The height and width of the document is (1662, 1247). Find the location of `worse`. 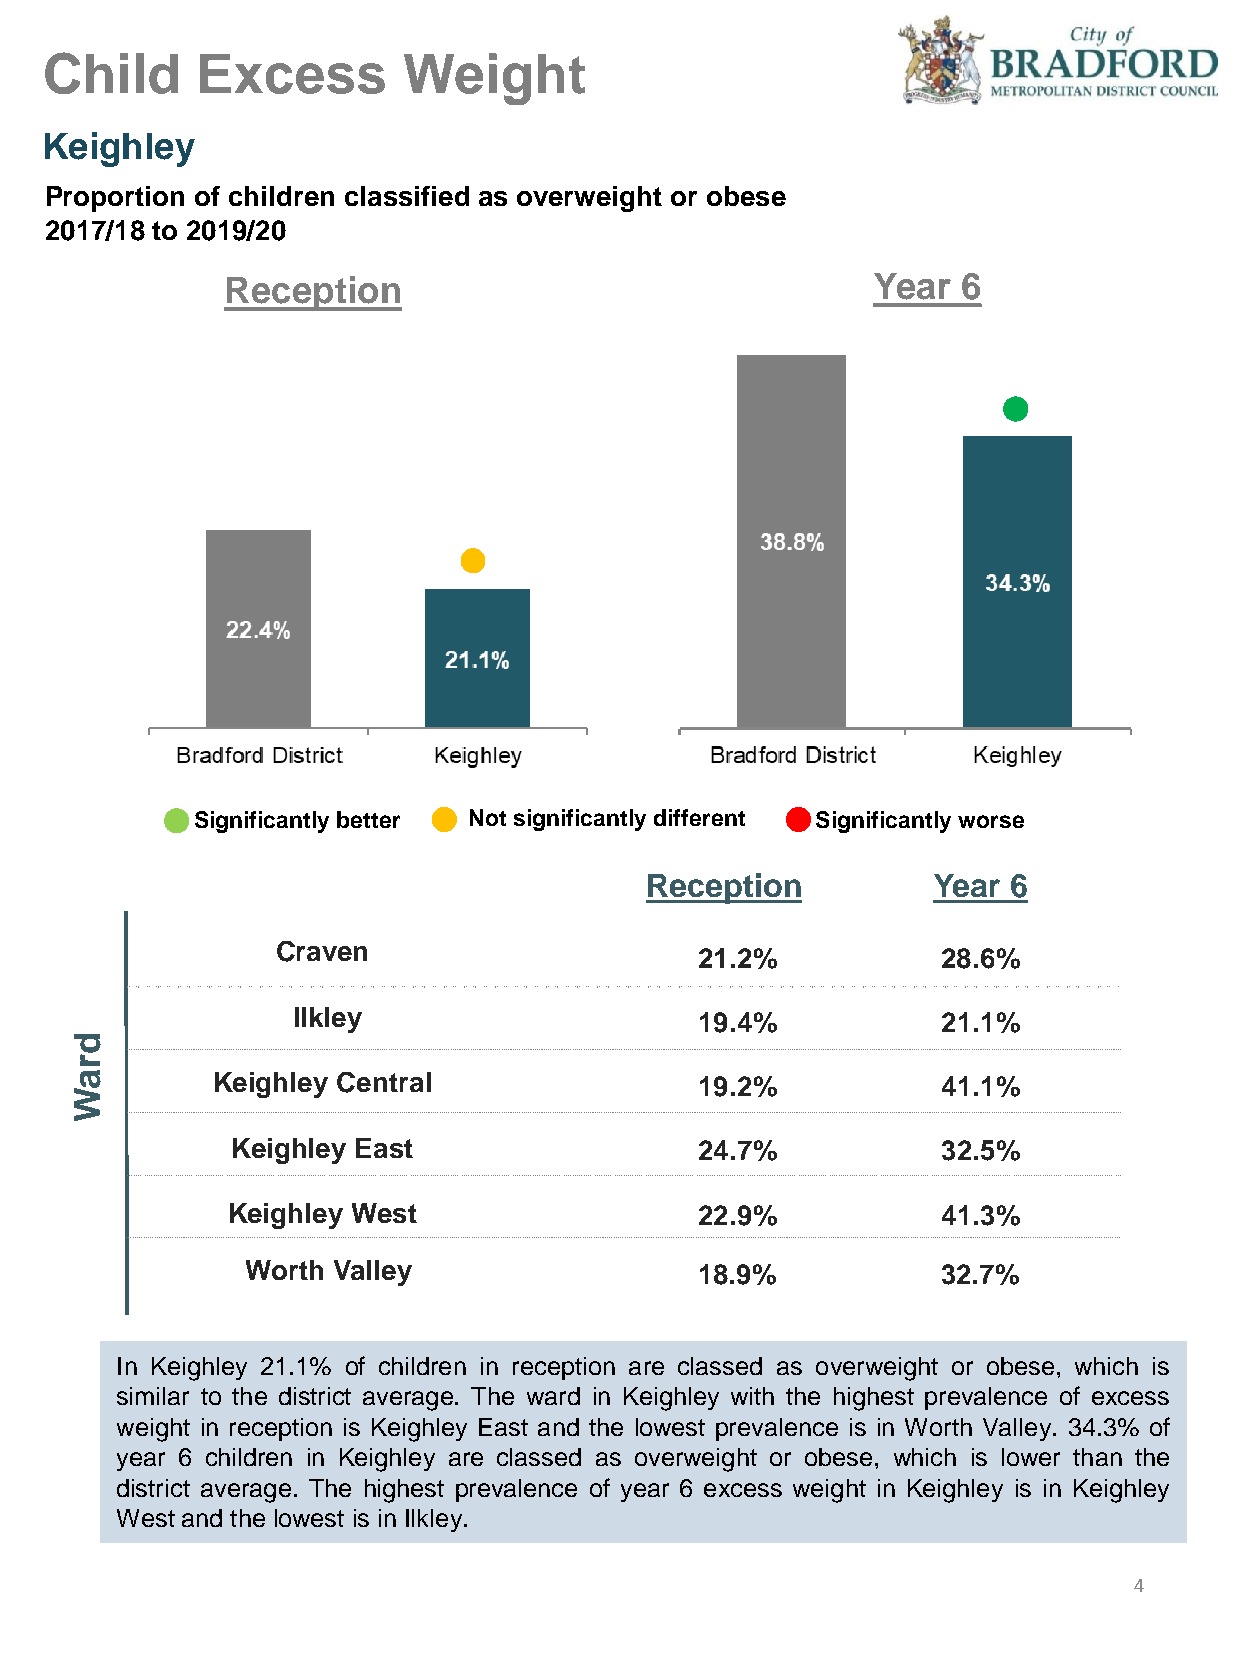

worse is located at coordinates (991, 821).
